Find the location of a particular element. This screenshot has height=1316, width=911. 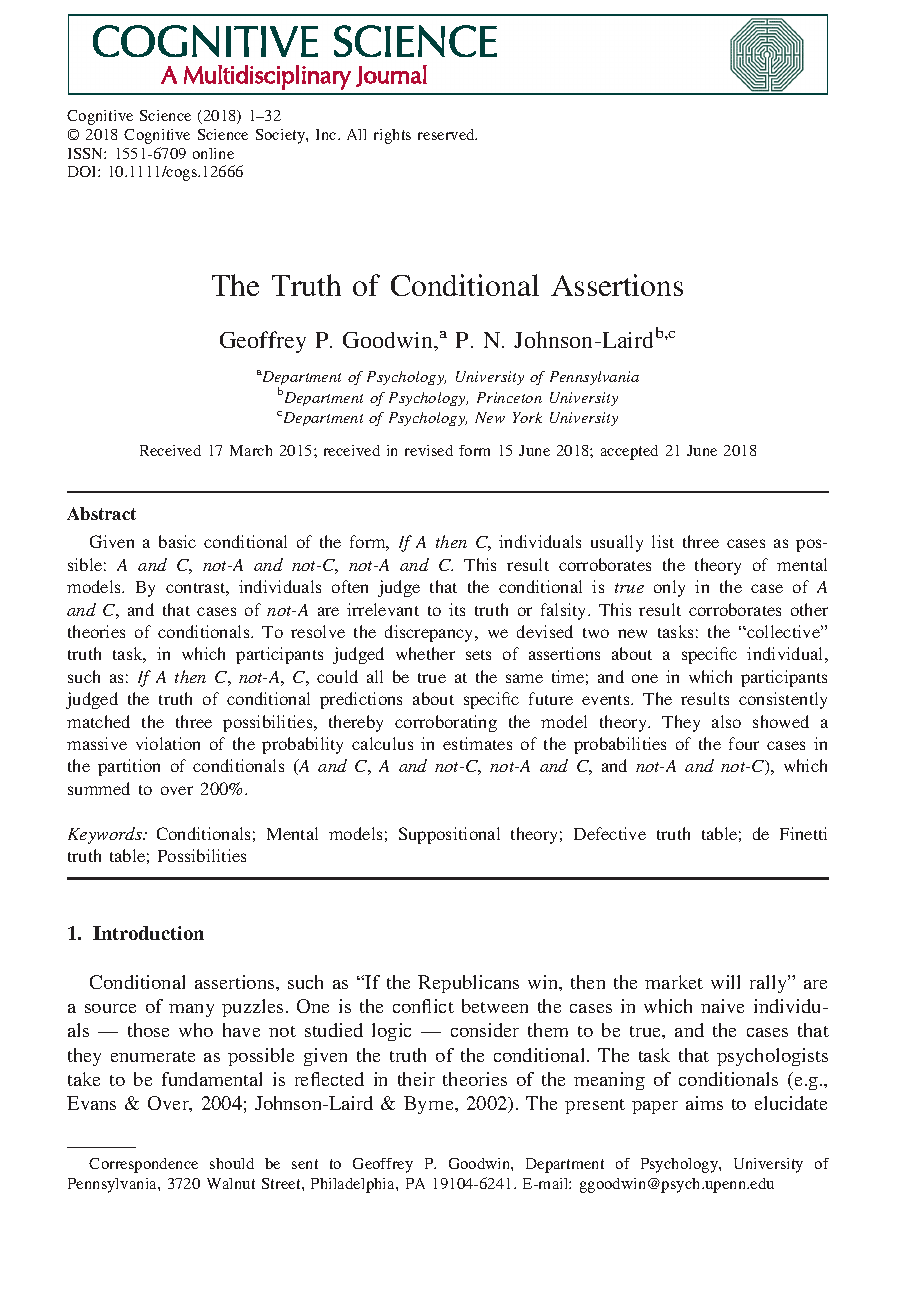

matched is located at coordinates (98, 721).
